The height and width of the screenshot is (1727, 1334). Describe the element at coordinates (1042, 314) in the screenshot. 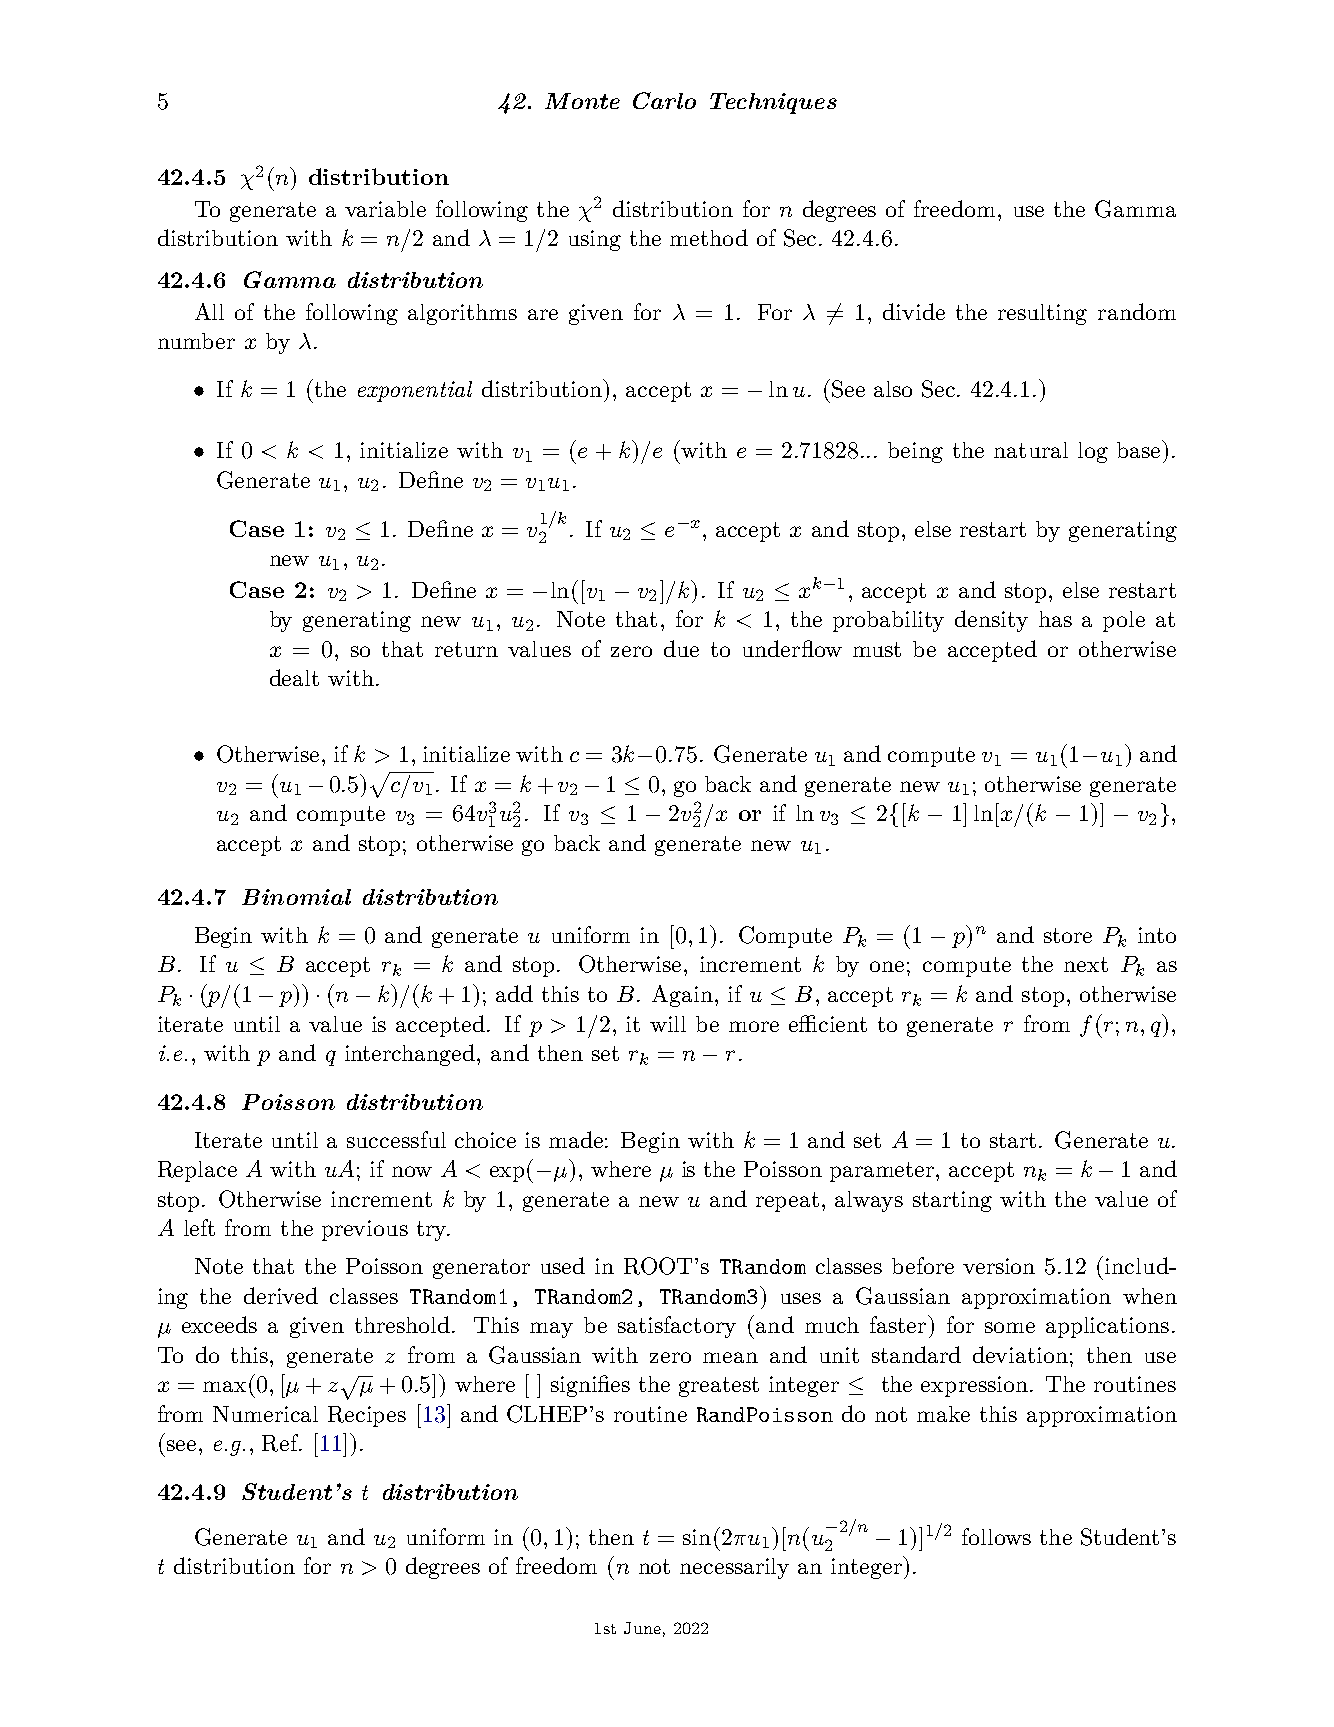

I see `resulting` at that location.
